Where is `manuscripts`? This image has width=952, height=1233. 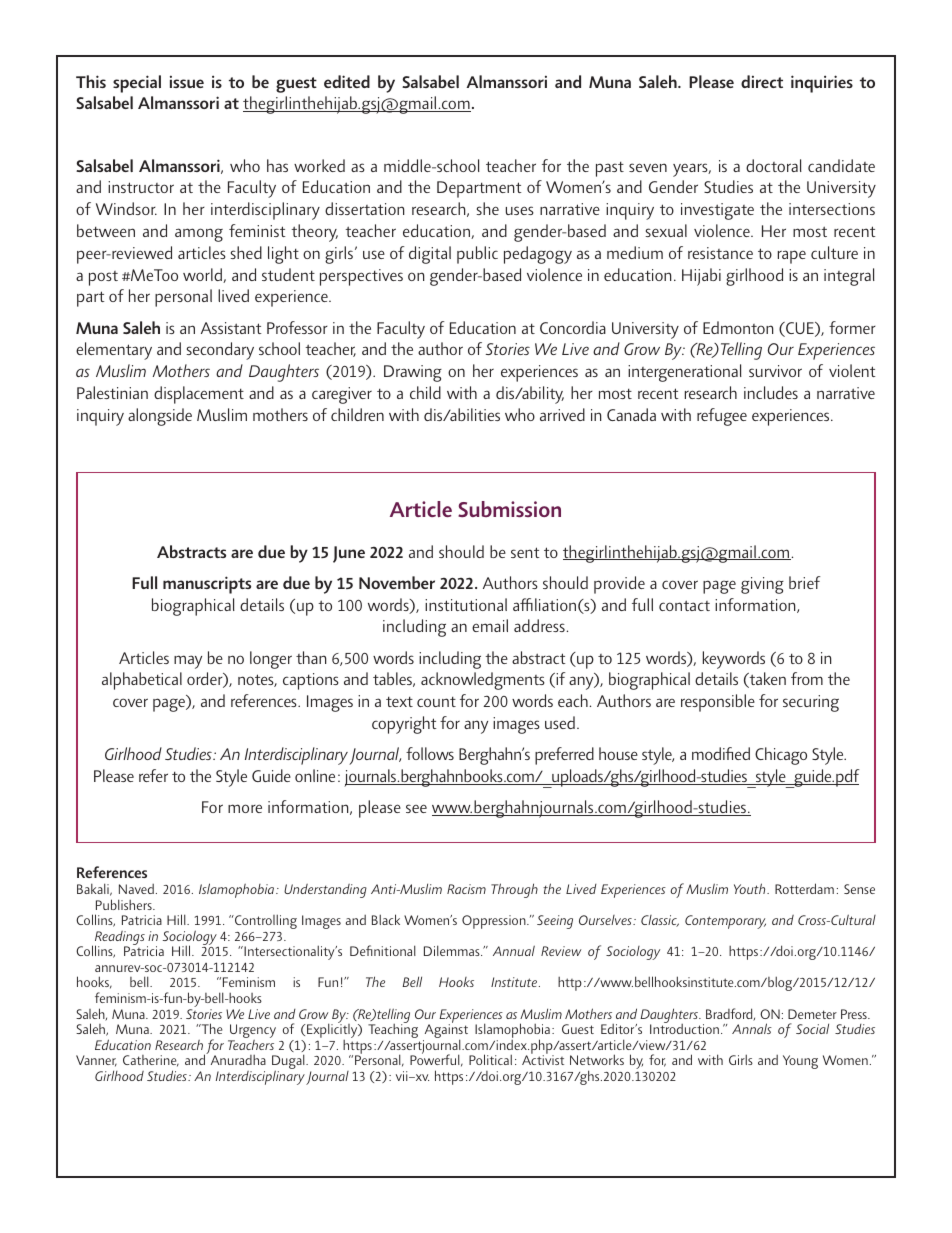
manuscripts is located at coordinates (207, 585).
